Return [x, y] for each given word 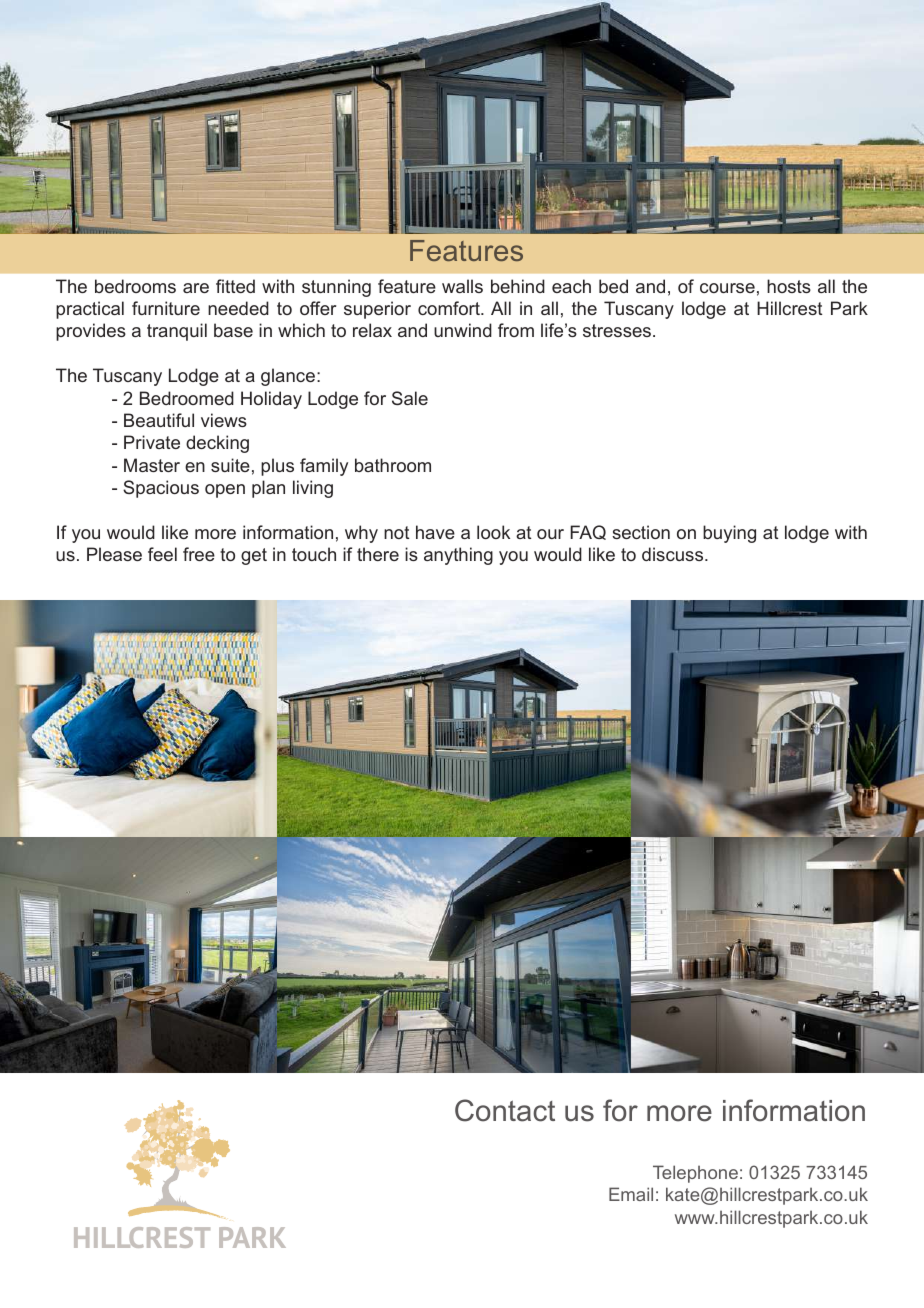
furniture [166, 308]
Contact [505, 1110]
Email [631, 1194]
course [727, 288]
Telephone [695, 1174]
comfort [450, 308]
